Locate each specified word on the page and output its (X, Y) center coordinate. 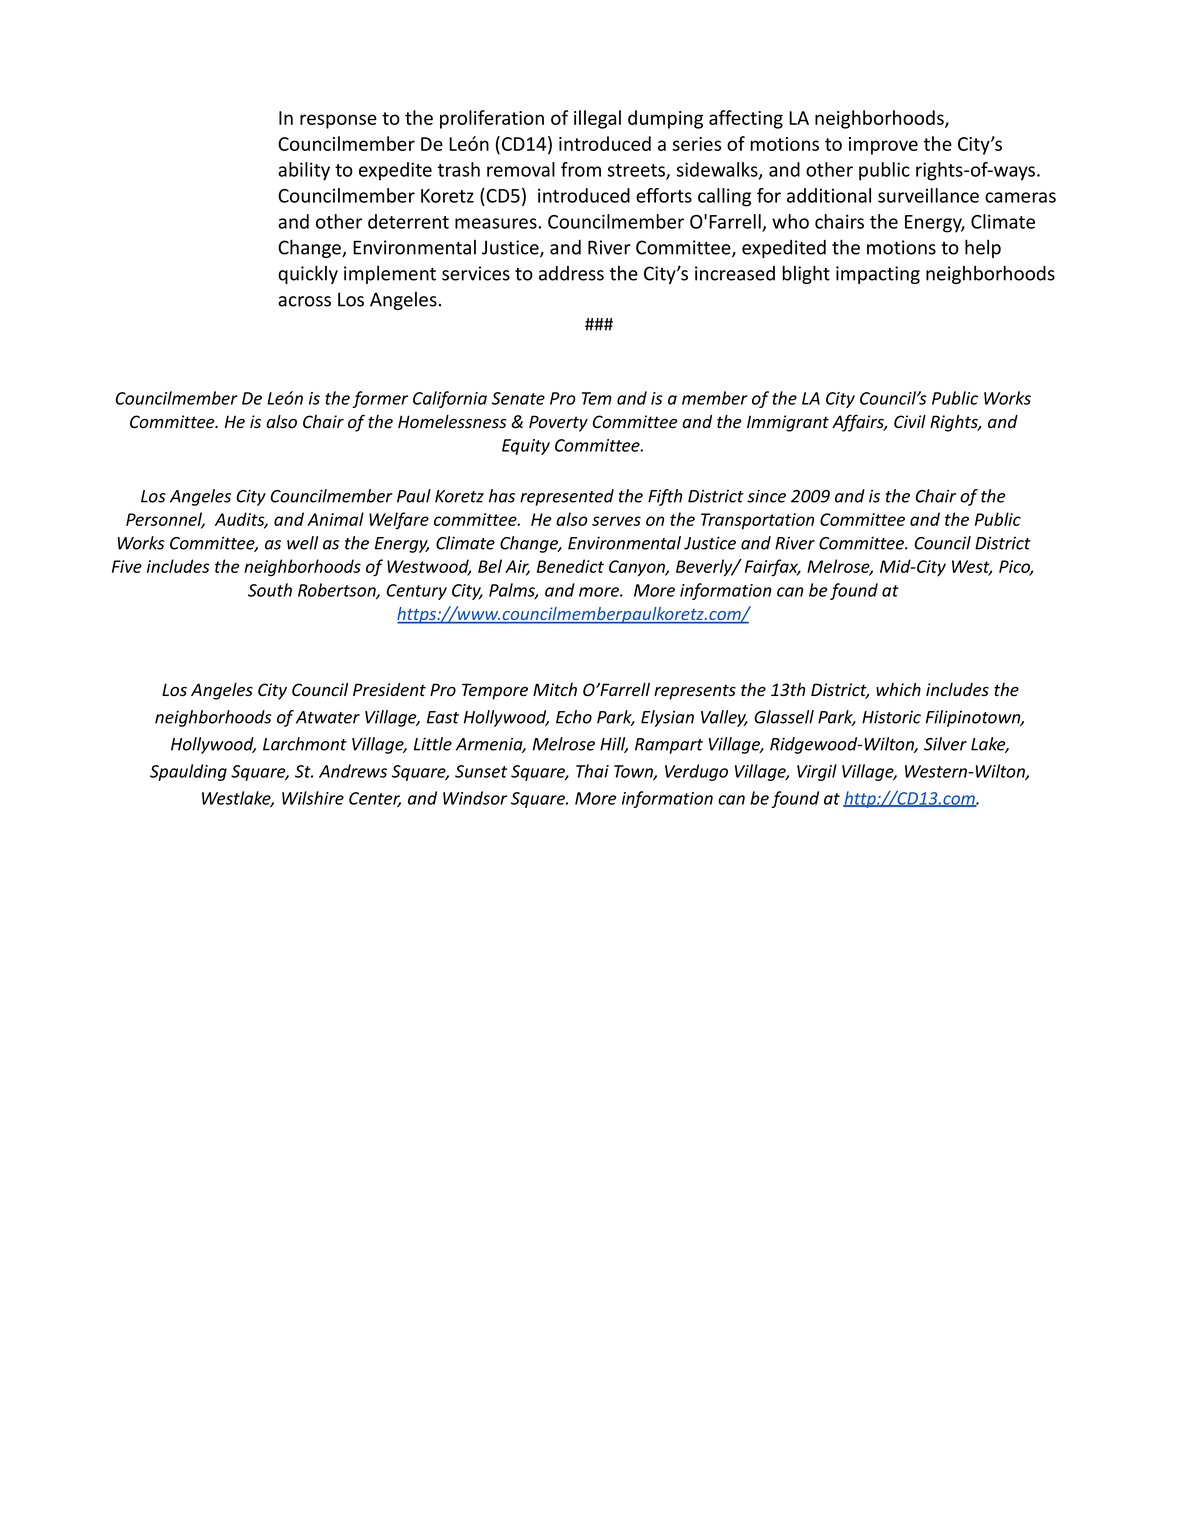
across (304, 301)
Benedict (570, 566)
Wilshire (313, 798)
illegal (597, 119)
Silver (945, 744)
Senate (518, 398)
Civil (910, 421)
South (270, 590)
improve (883, 146)
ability (304, 171)
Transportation (757, 521)
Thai (592, 771)
